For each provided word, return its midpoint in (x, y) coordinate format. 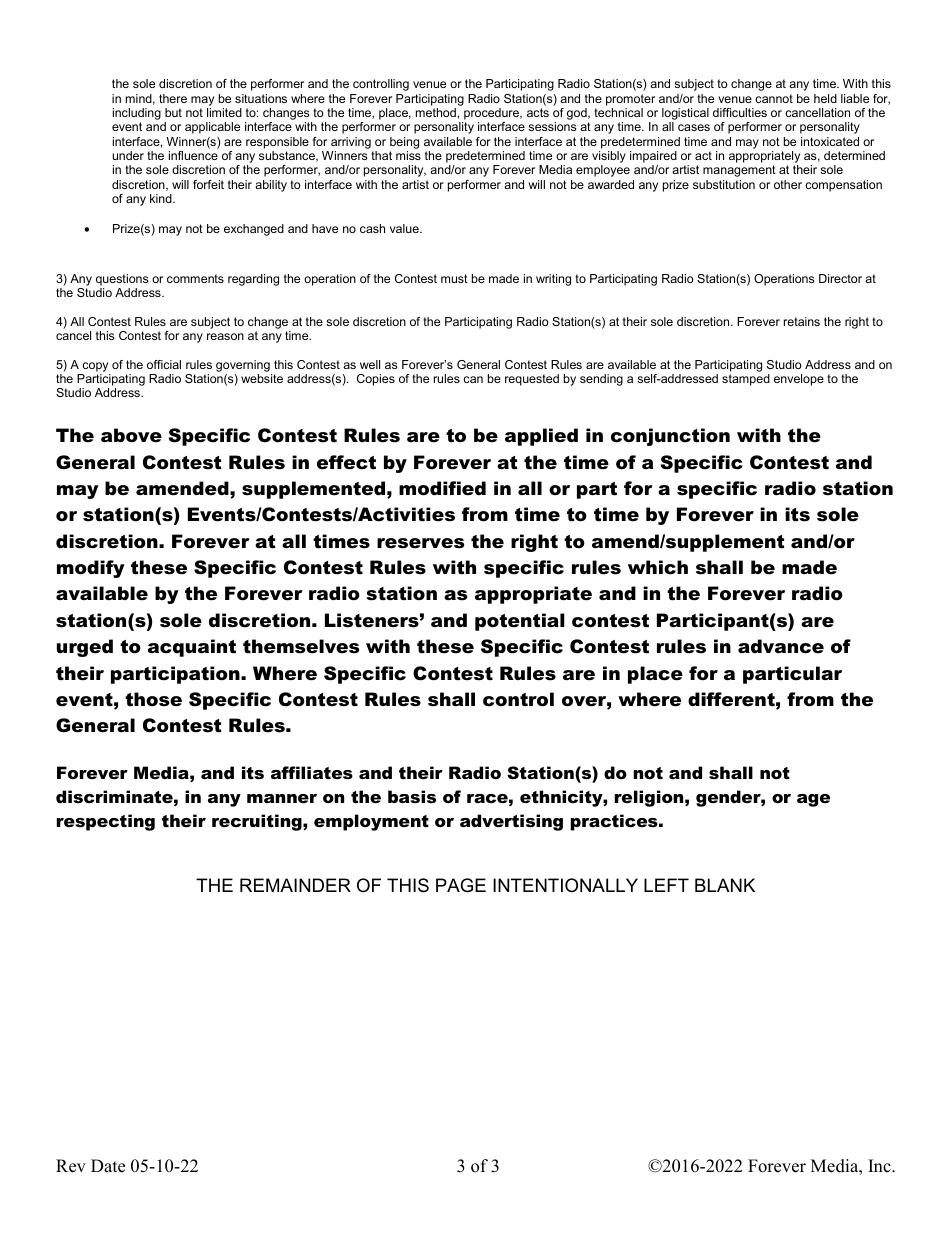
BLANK (725, 885)
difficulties (740, 112)
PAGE (461, 885)
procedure (492, 114)
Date (108, 1166)
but (173, 112)
